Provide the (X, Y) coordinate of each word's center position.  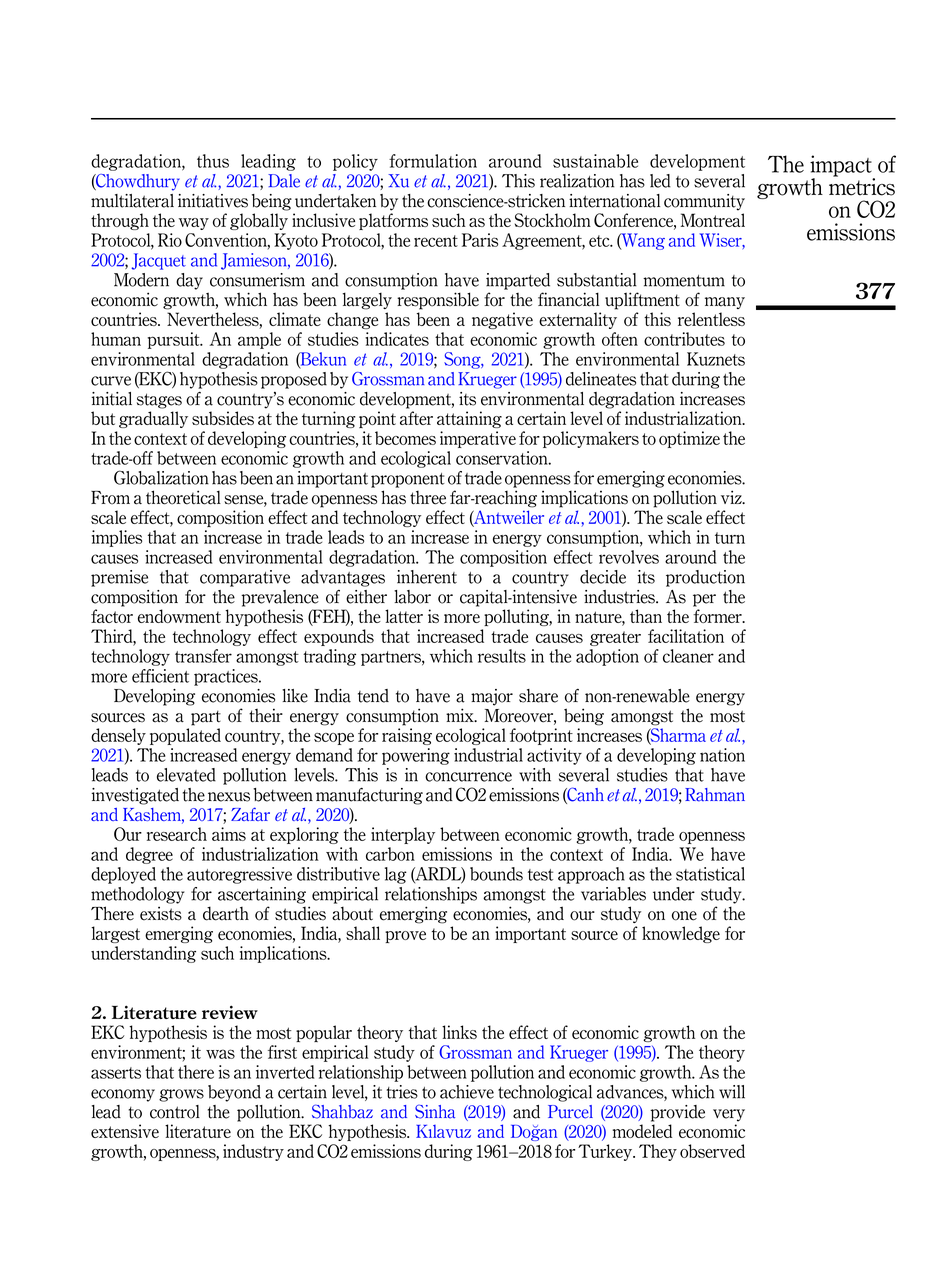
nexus (229, 797)
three (428, 498)
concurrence (468, 777)
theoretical (183, 497)
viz (732, 497)
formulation (433, 161)
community (704, 202)
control (175, 1112)
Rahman (715, 795)
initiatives (213, 201)
